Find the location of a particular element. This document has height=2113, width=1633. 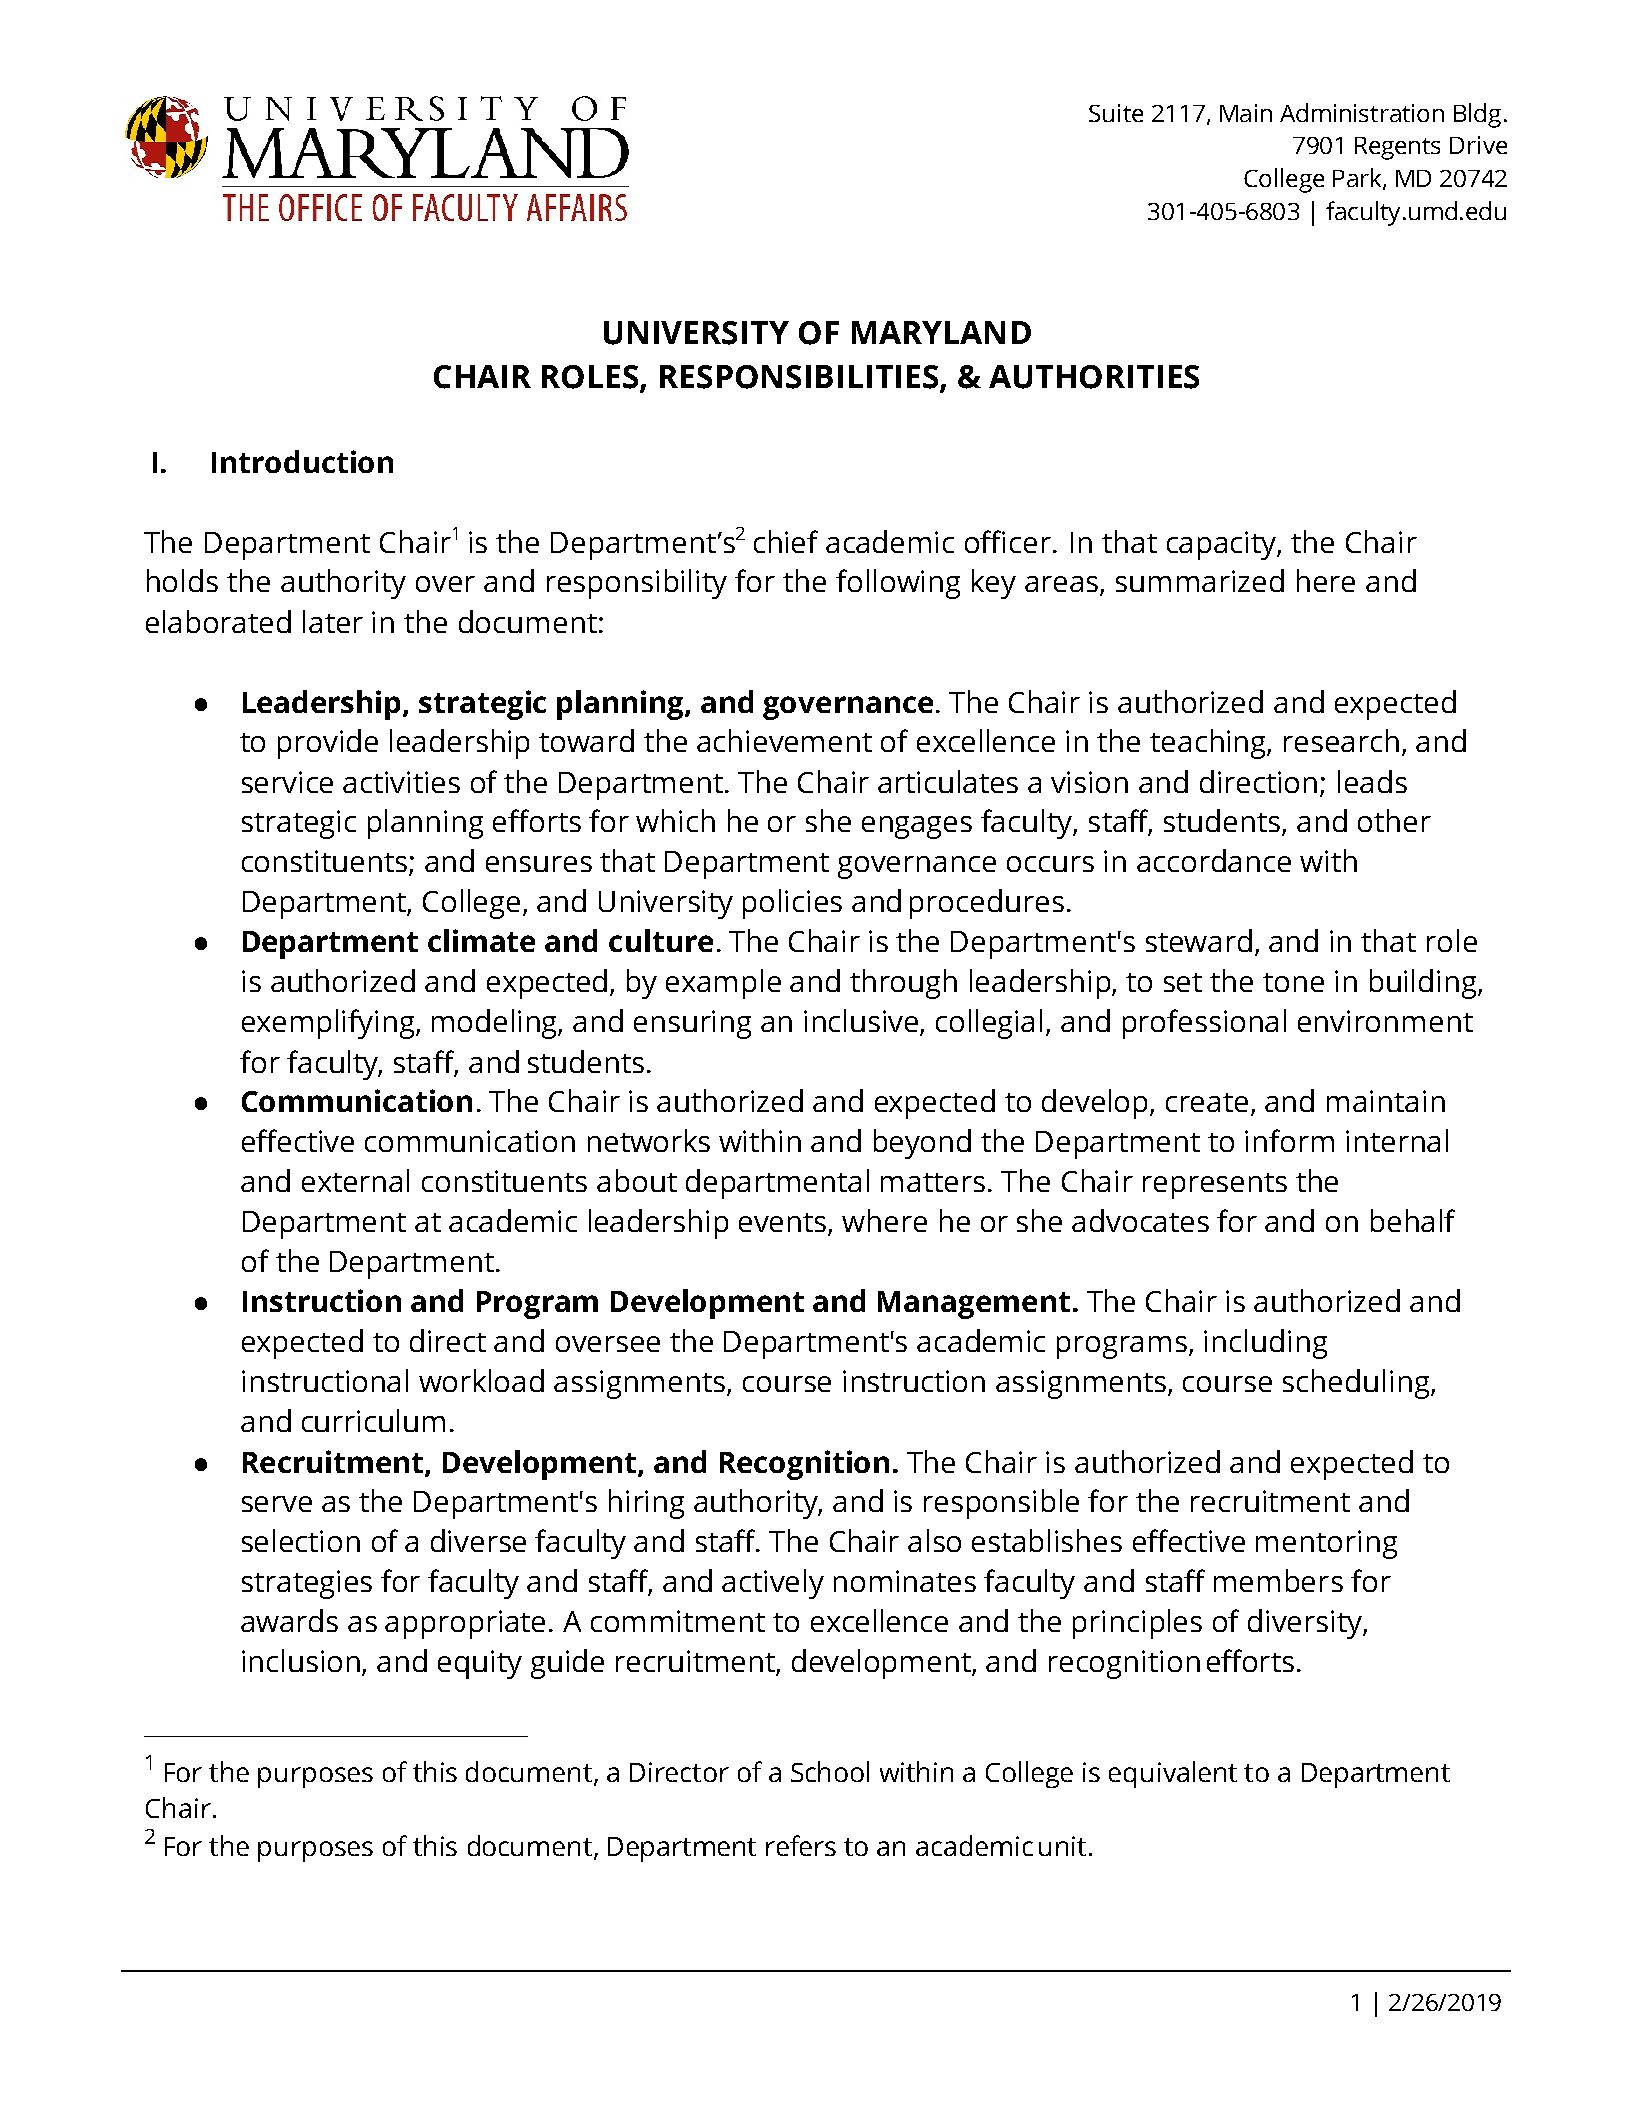

behalf is located at coordinates (1413, 1220).
